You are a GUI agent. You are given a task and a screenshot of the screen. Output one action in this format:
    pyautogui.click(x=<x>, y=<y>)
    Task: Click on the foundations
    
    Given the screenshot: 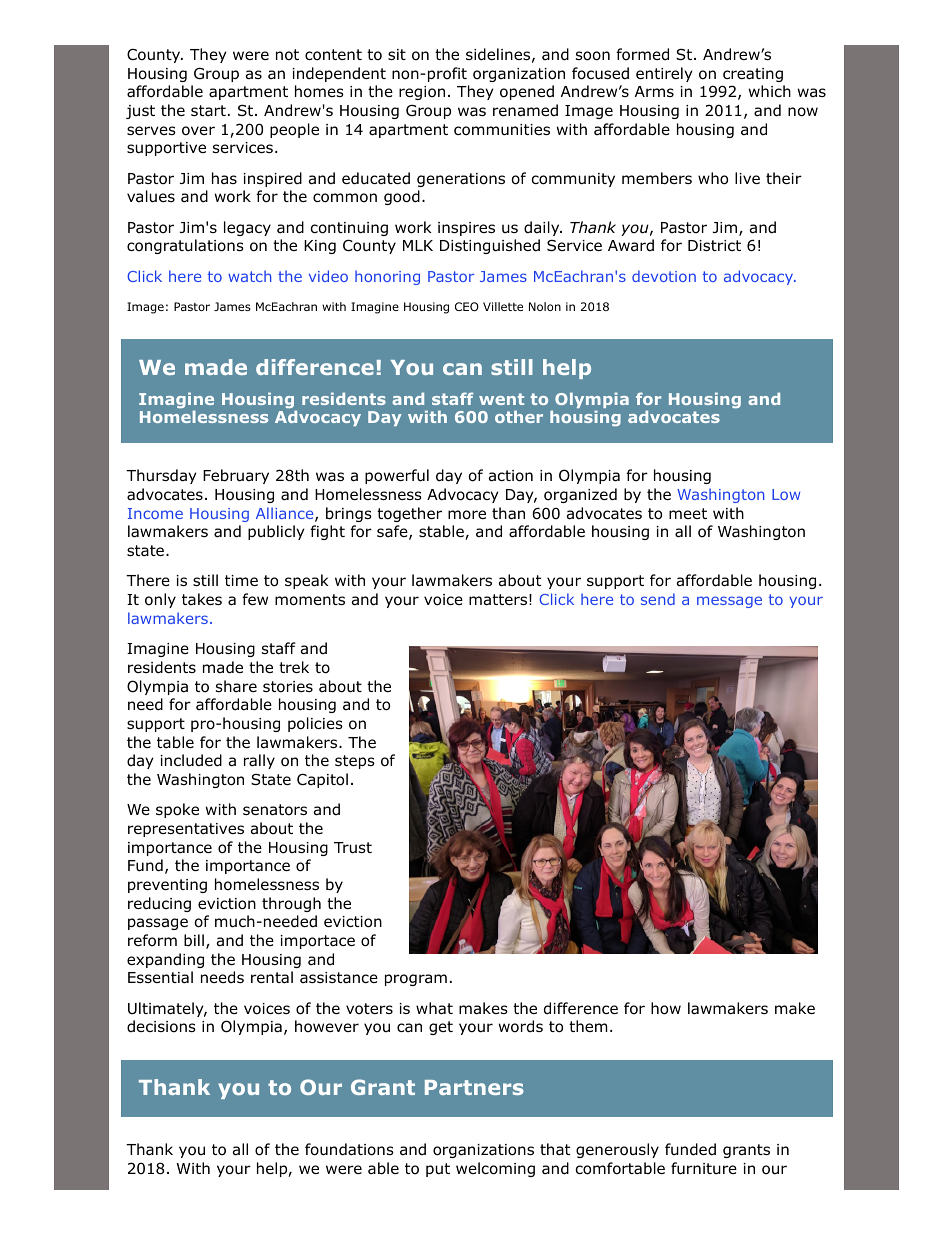 What is the action you would take?
    pyautogui.click(x=349, y=1149)
